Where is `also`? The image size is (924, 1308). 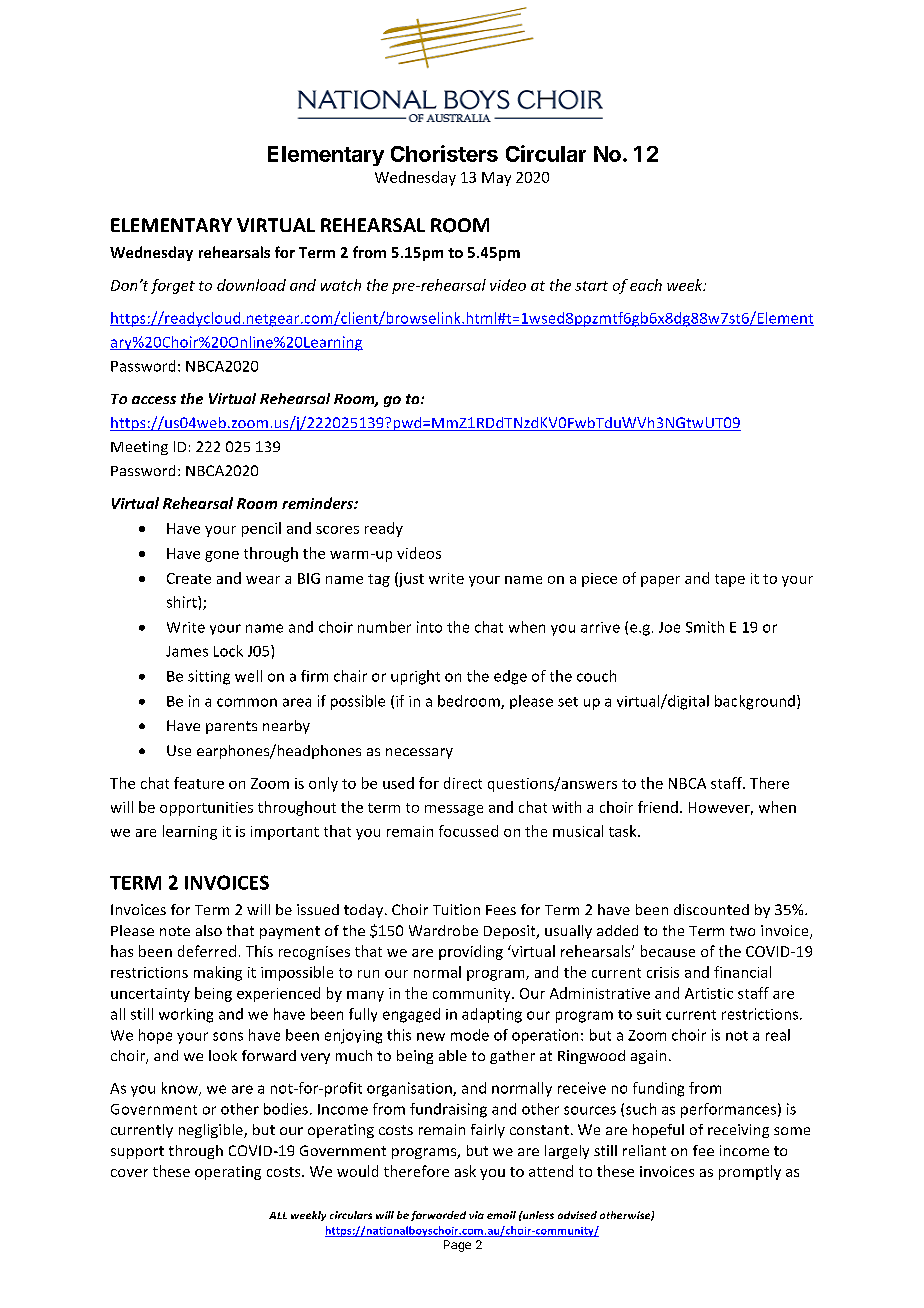
also is located at coordinates (209, 930).
